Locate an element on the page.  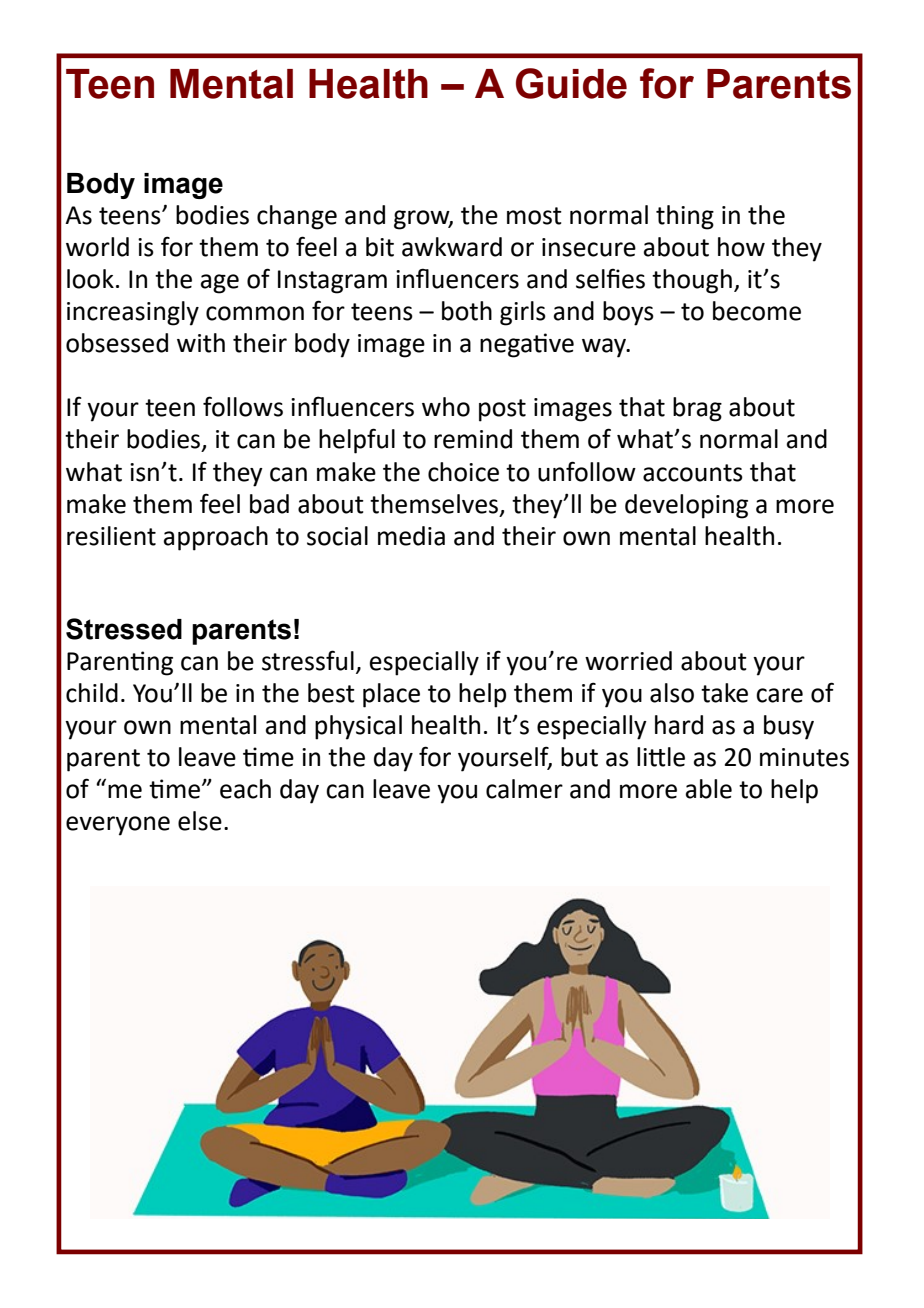
Guide is located at coordinates (571, 83).
